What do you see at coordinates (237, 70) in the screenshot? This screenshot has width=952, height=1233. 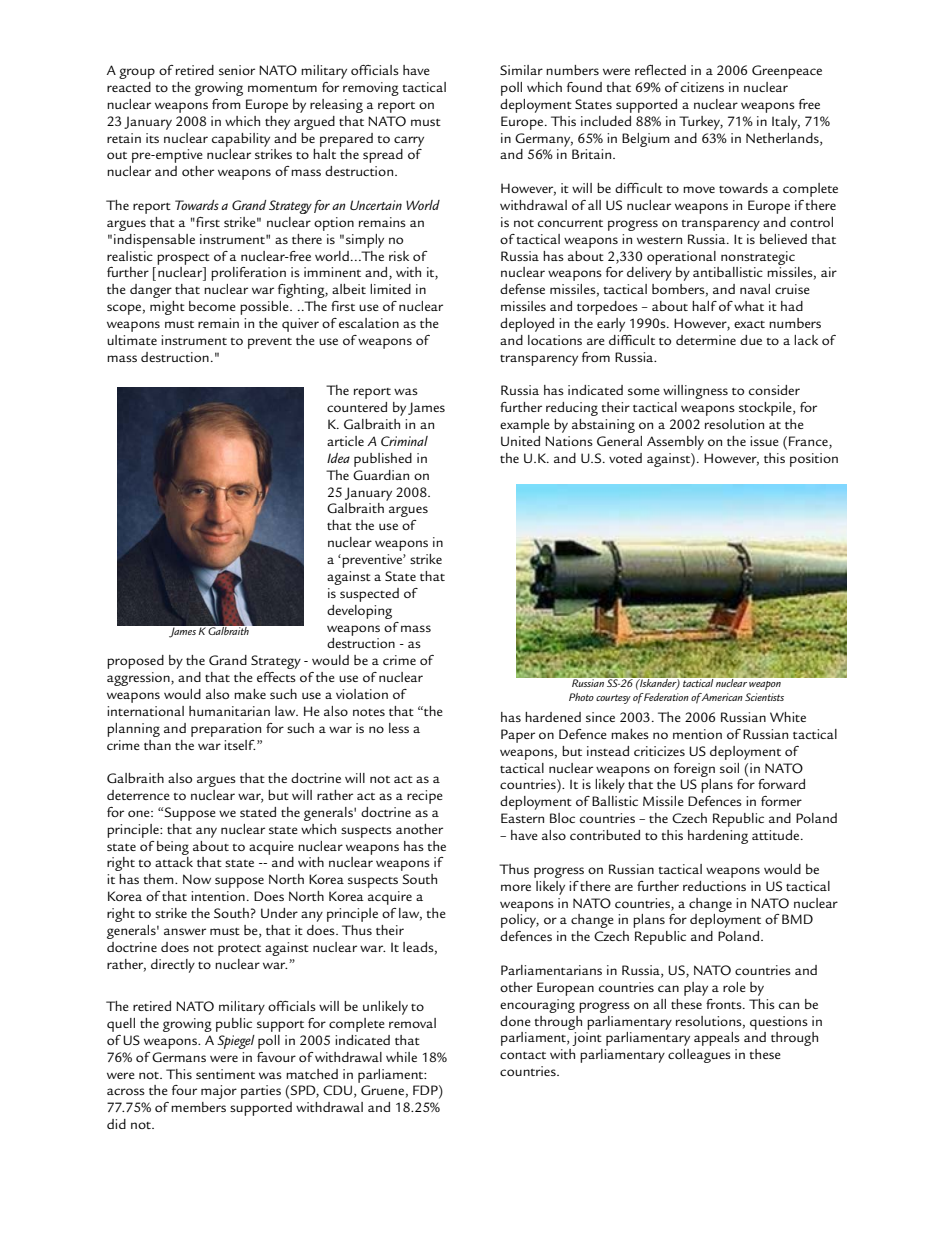 I see `senior` at bounding box center [237, 70].
